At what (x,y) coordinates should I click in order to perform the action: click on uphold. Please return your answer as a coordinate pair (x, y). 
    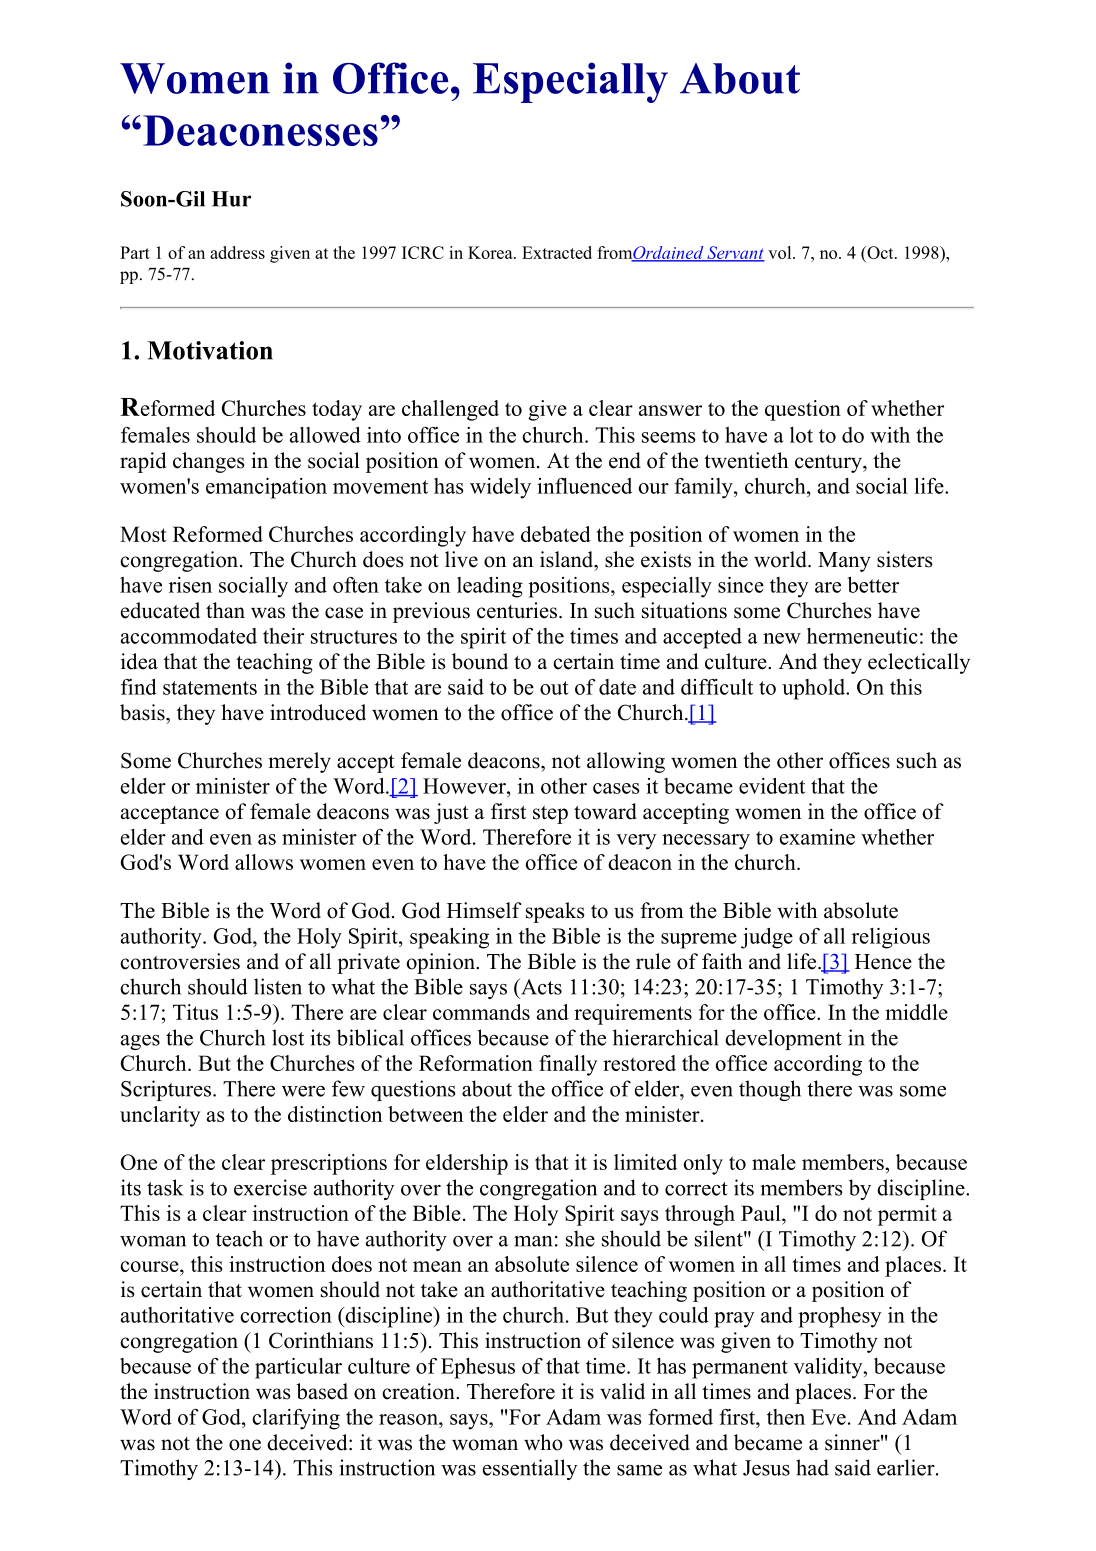
    Looking at the image, I should click on (815, 689).
